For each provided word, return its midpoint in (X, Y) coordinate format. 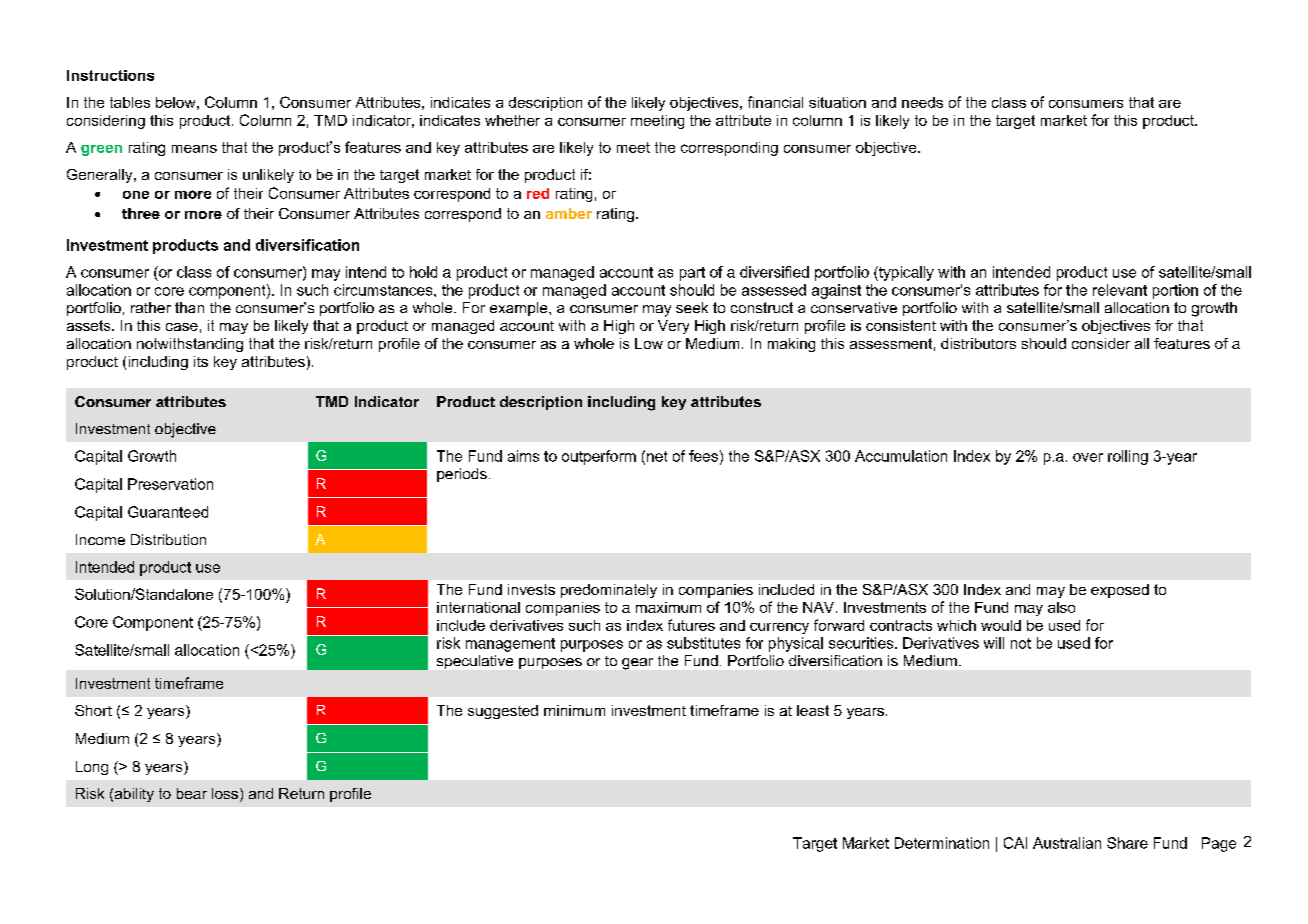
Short (93, 710)
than (189, 307)
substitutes (703, 643)
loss (225, 793)
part (692, 274)
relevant (1120, 290)
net (657, 456)
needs (922, 102)
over (1088, 457)
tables (130, 102)
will (994, 643)
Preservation (170, 484)
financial (775, 102)
